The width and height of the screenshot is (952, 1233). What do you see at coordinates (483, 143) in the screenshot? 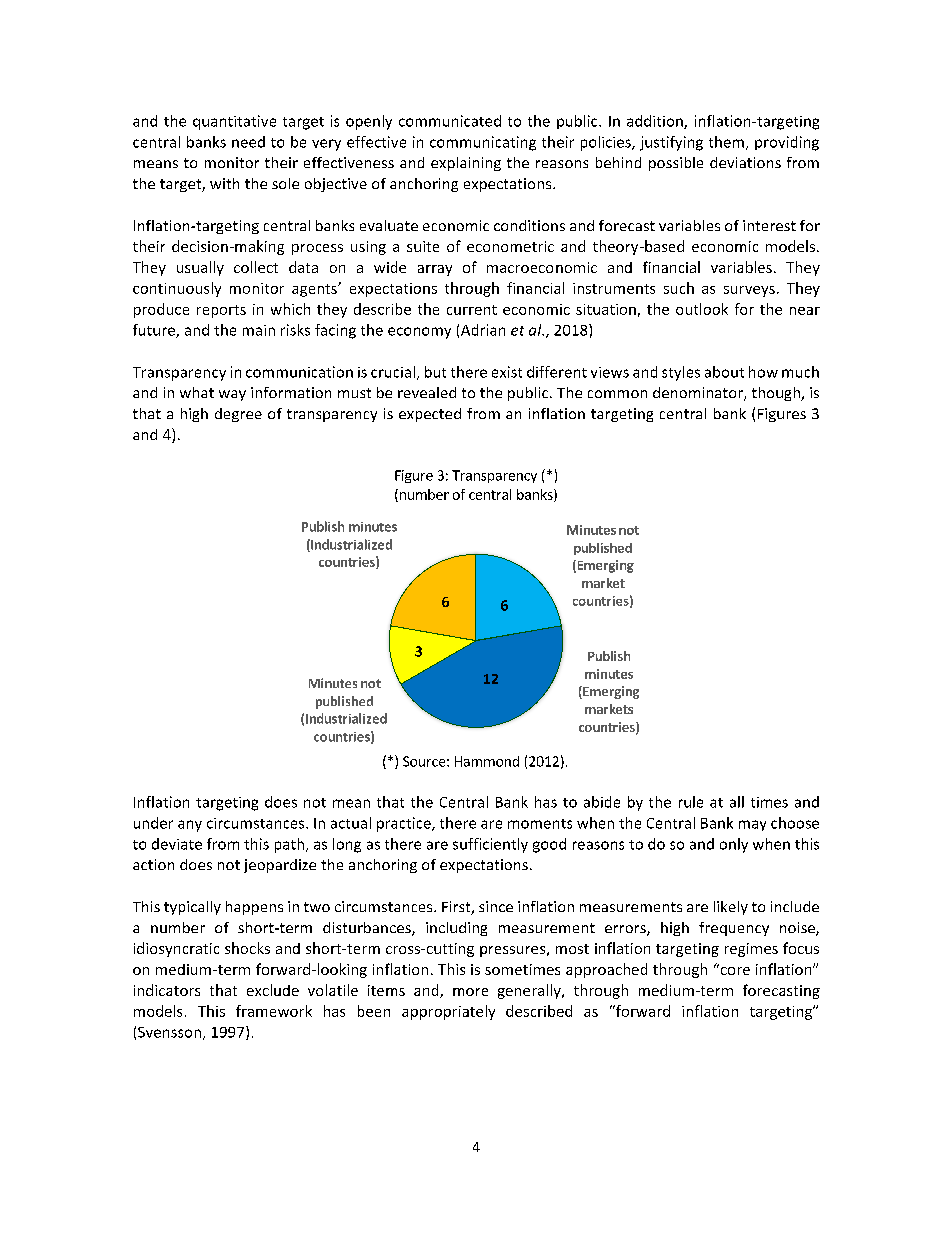
I see `communicating` at bounding box center [483, 143].
